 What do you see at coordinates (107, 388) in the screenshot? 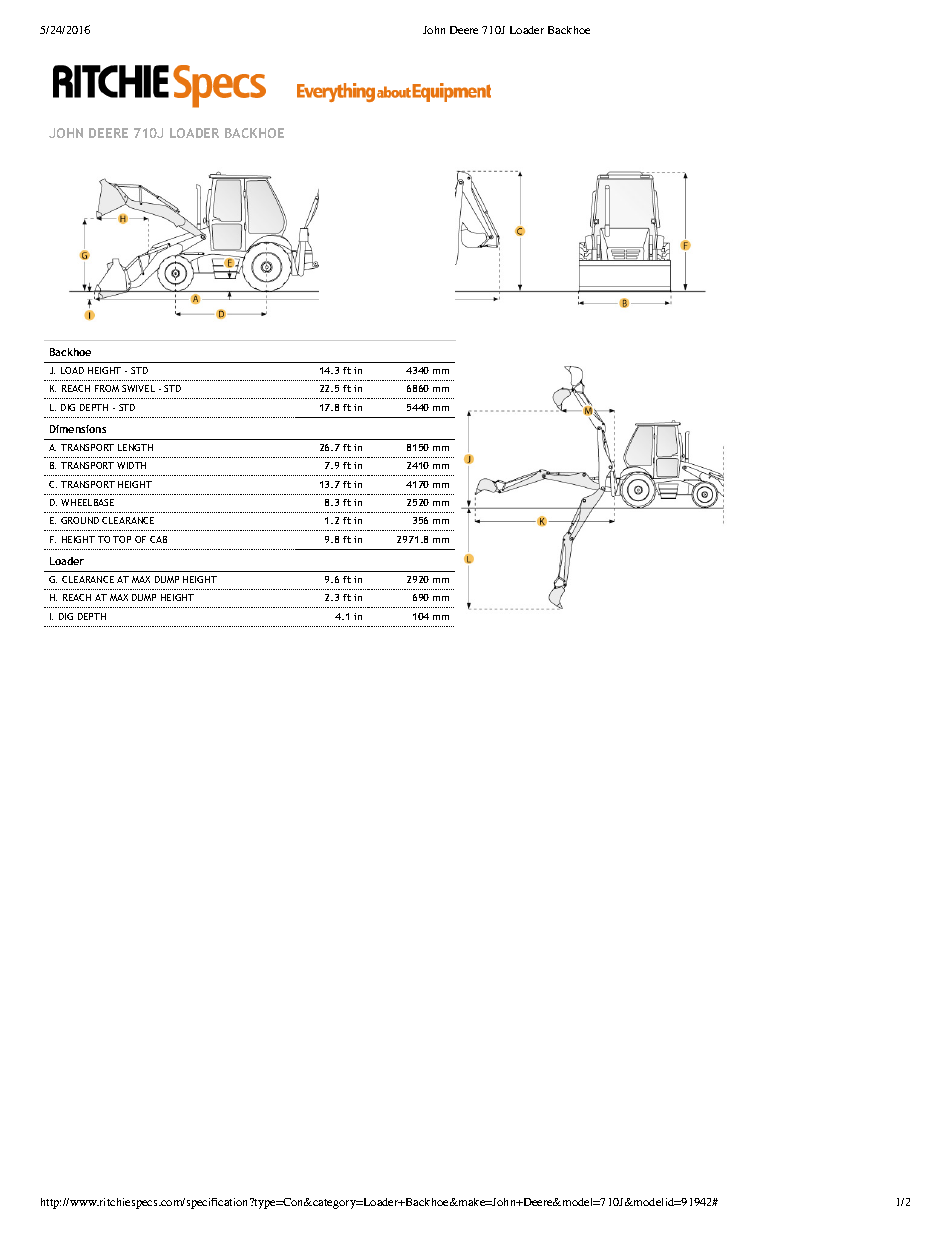
I see `FROM` at bounding box center [107, 388].
